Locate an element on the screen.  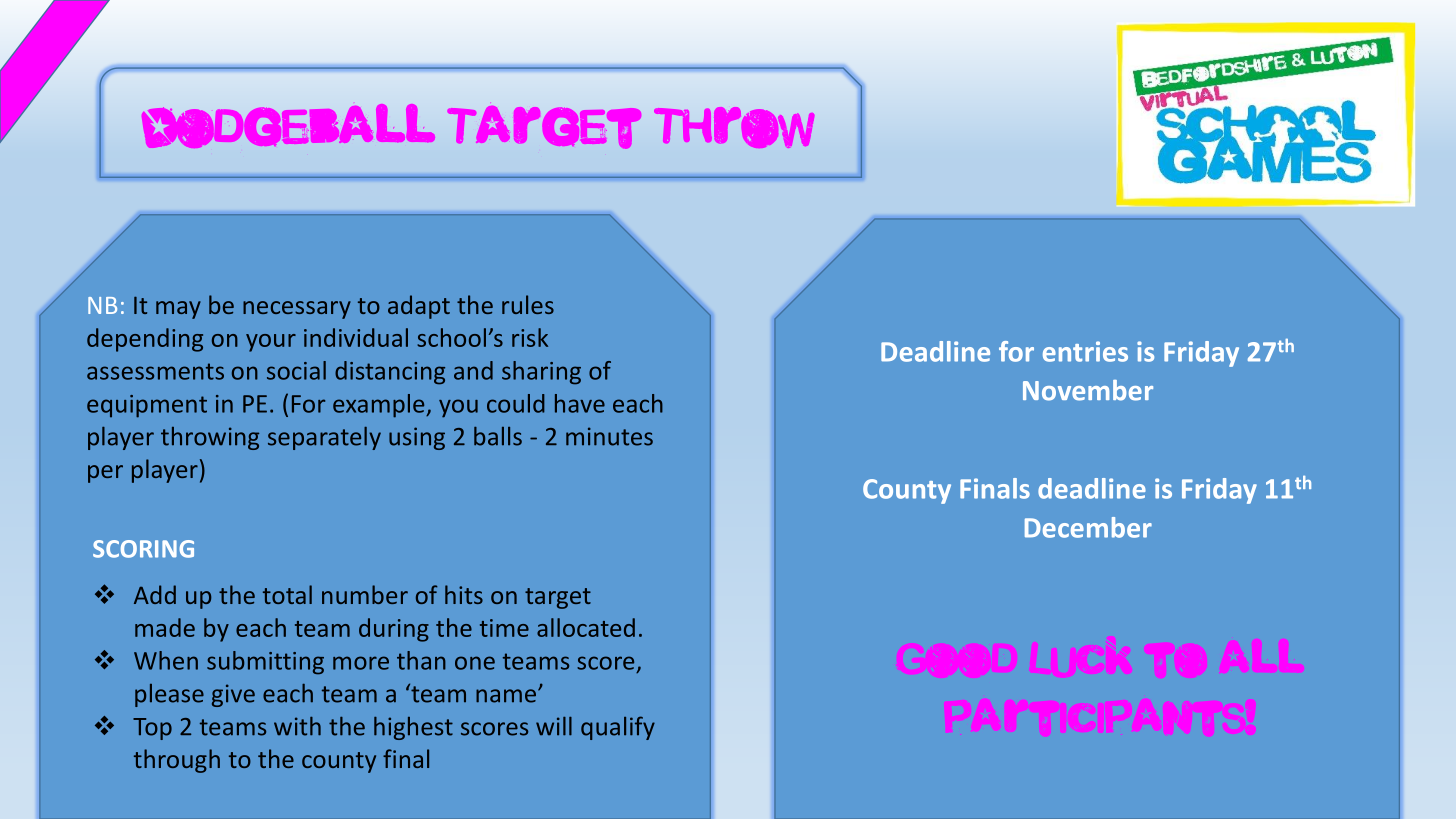
time is located at coordinates (504, 628).
